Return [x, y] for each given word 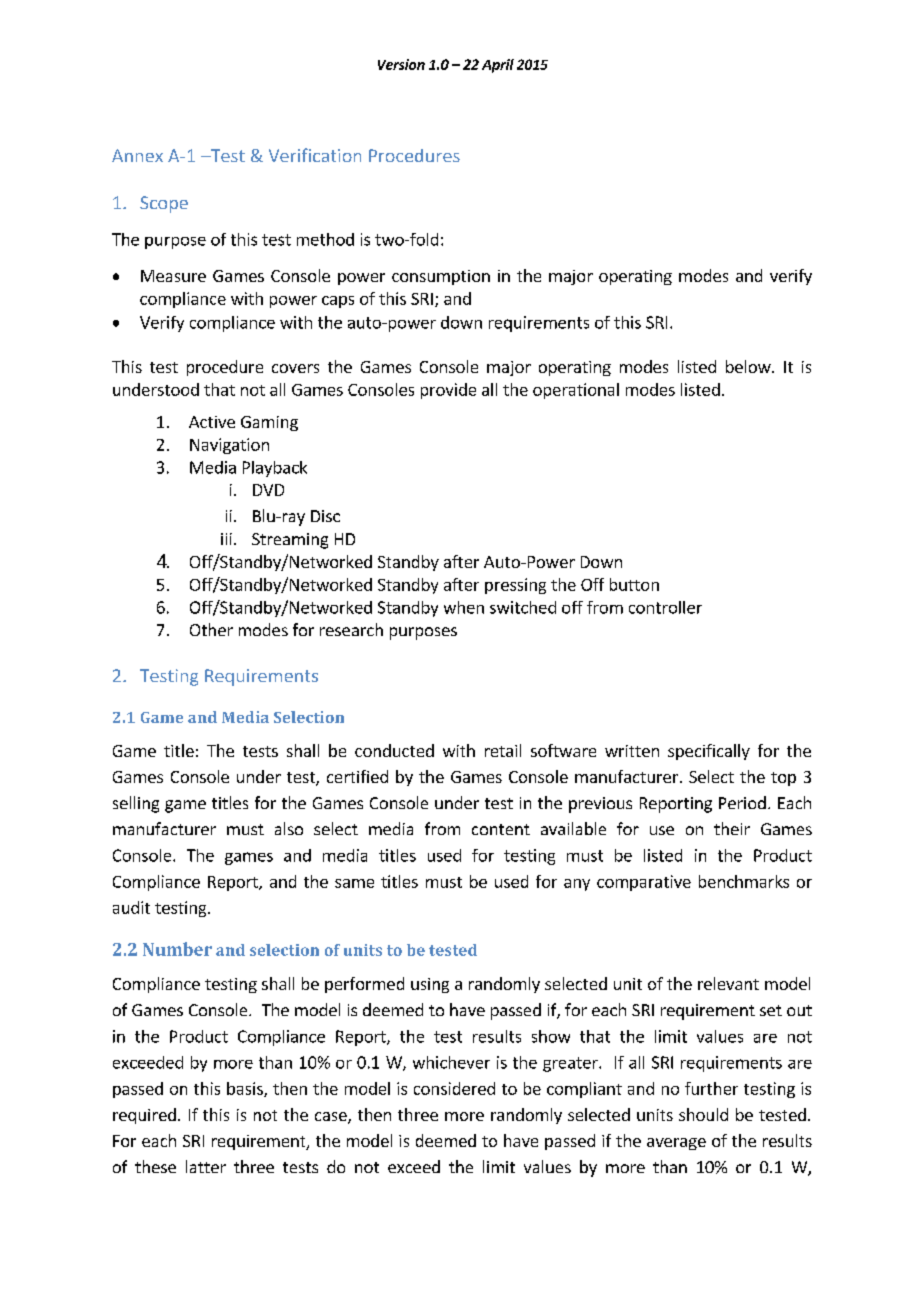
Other [211, 629]
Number [177, 949]
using [430, 985]
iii [226, 539]
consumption [441, 277]
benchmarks [744, 881]
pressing [515, 586]
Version [401, 64]
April [498, 66]
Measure [173, 276]
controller [665, 607]
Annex [137, 155]
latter [206, 1166]
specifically [709, 752]
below [749, 366]
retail [503, 750]
